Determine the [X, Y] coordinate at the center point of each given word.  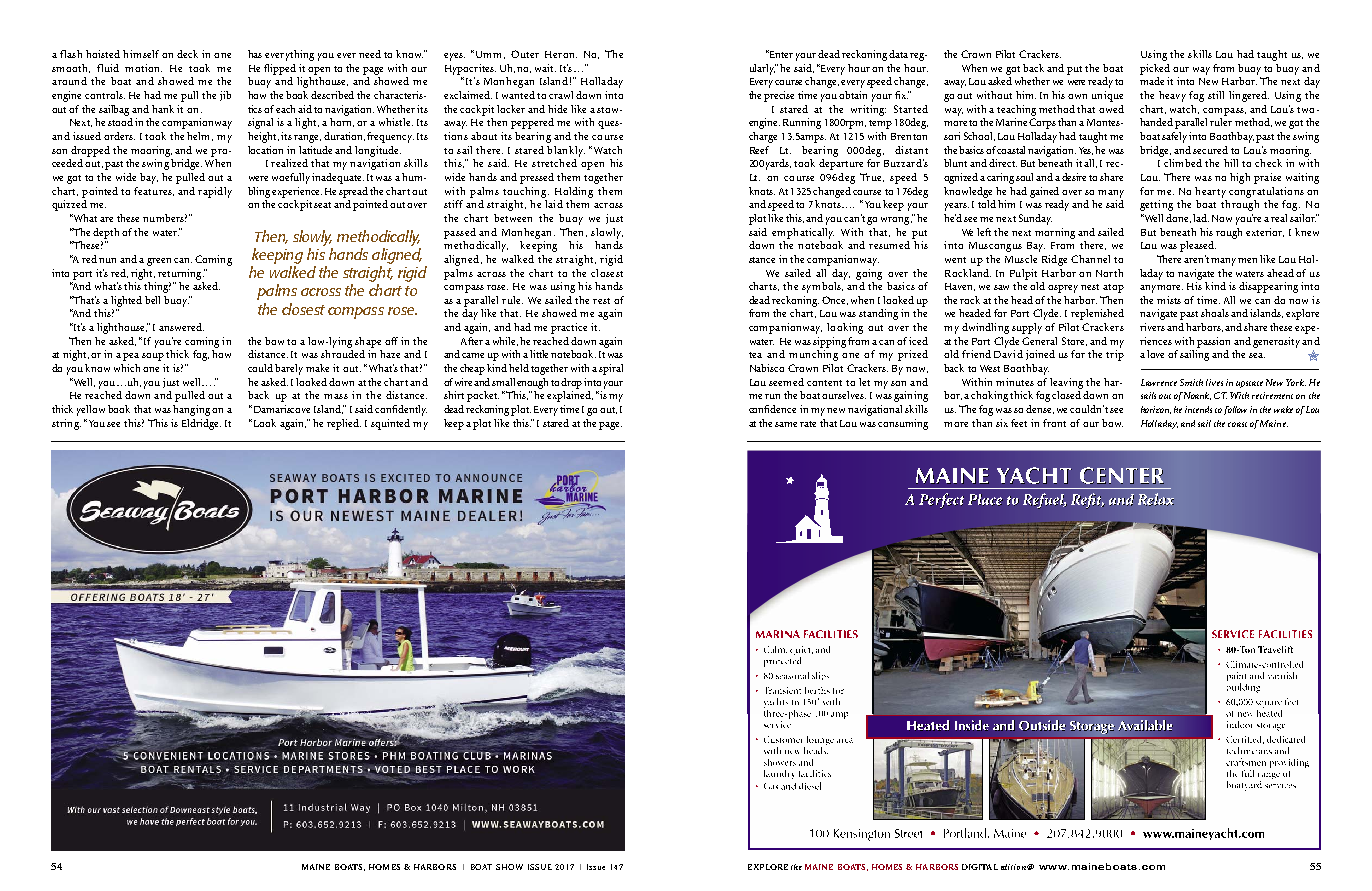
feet [1019, 423]
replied [344, 424]
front [1054, 423]
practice [569, 328]
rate [808, 424]
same [786, 424]
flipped [280, 69]
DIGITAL [980, 867]
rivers [1152, 327]
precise [779, 96]
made [1152, 81]
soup [153, 357]
